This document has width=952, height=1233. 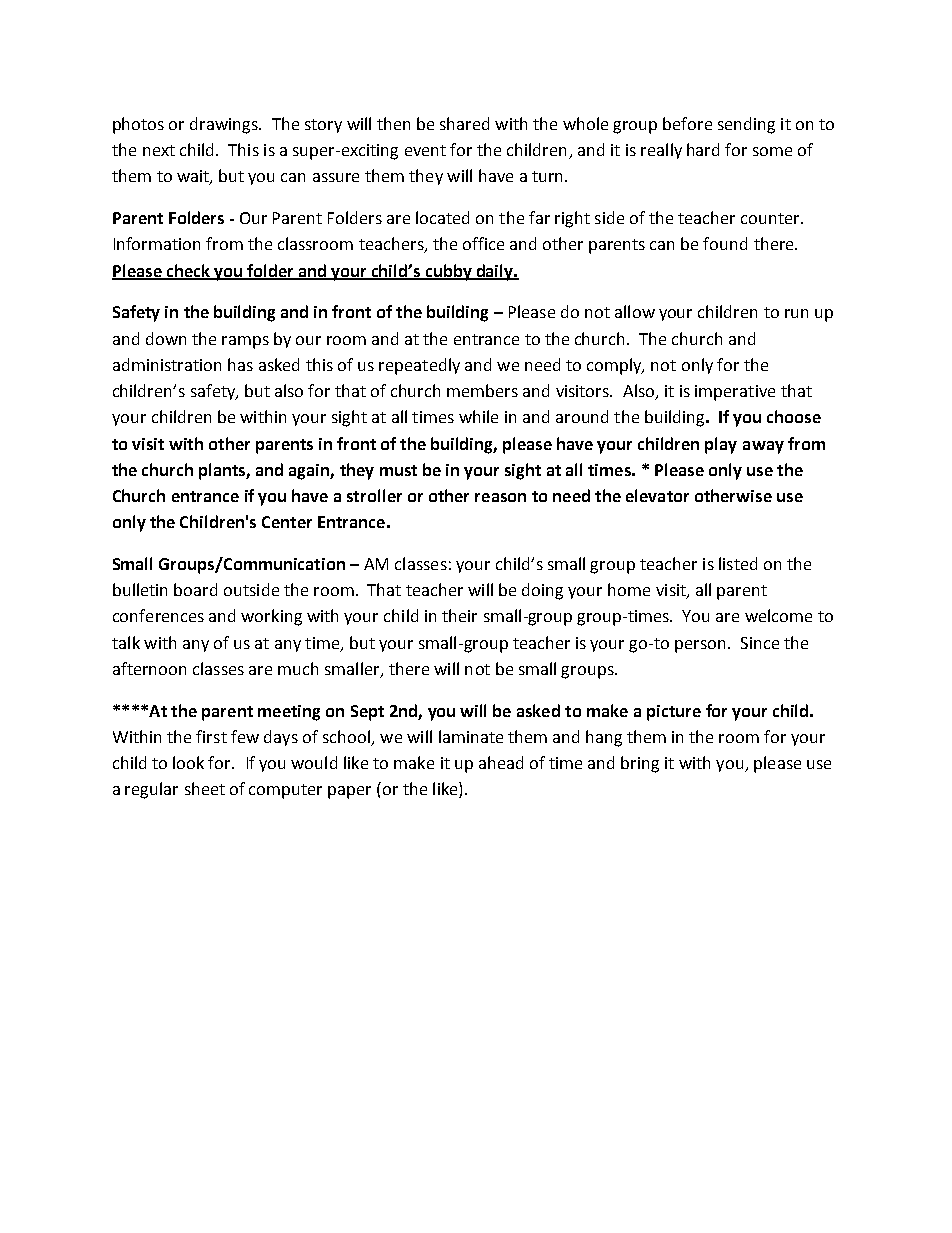 I want to click on drawings, so click(x=225, y=125).
